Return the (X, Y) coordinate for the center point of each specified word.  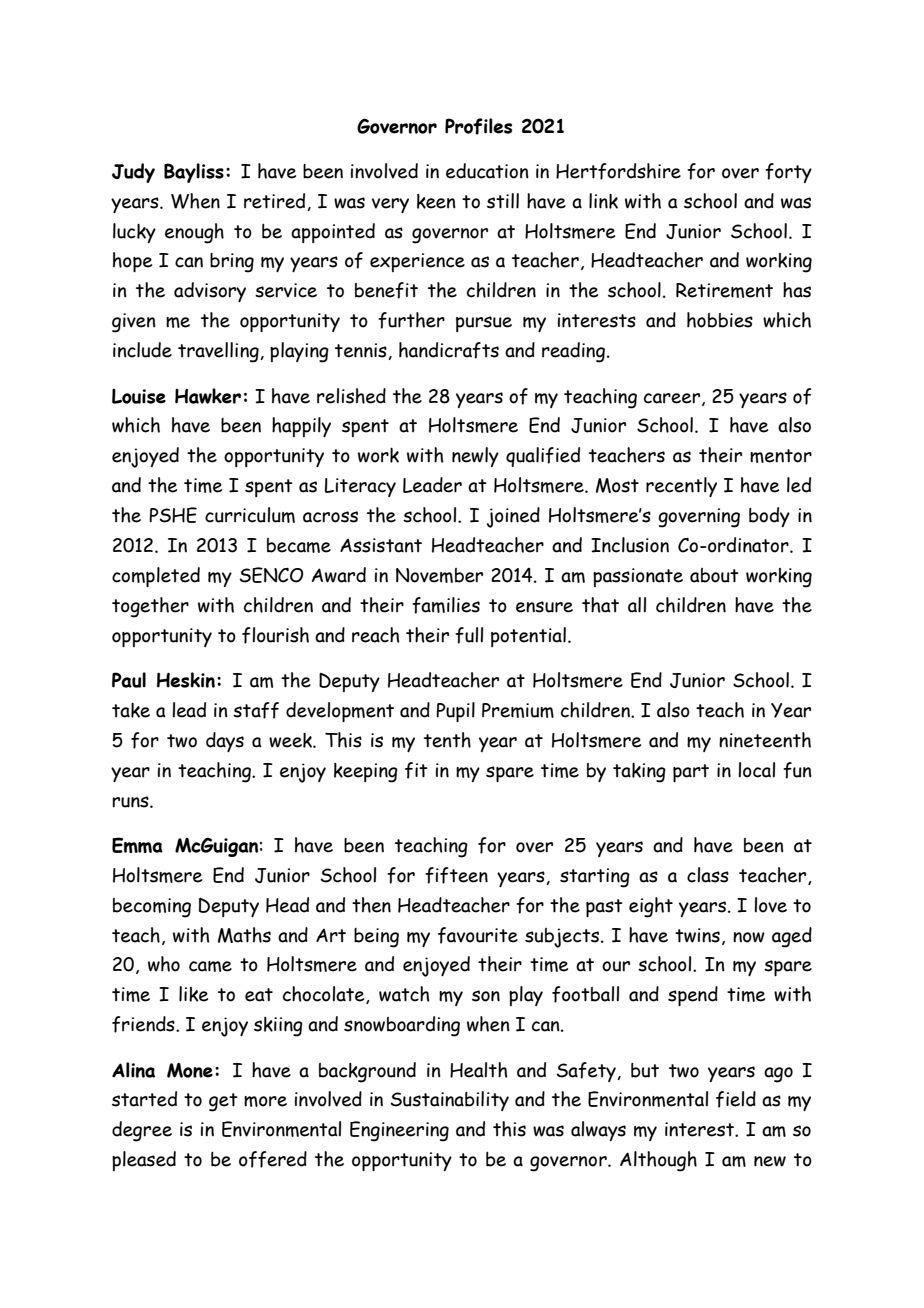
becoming (152, 908)
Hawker (208, 396)
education (487, 171)
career (672, 398)
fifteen (456, 875)
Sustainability (449, 1101)
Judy (133, 173)
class (708, 875)
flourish (275, 635)
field (736, 1099)
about (714, 575)
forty (788, 173)
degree (142, 1131)
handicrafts (449, 350)
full (469, 635)
